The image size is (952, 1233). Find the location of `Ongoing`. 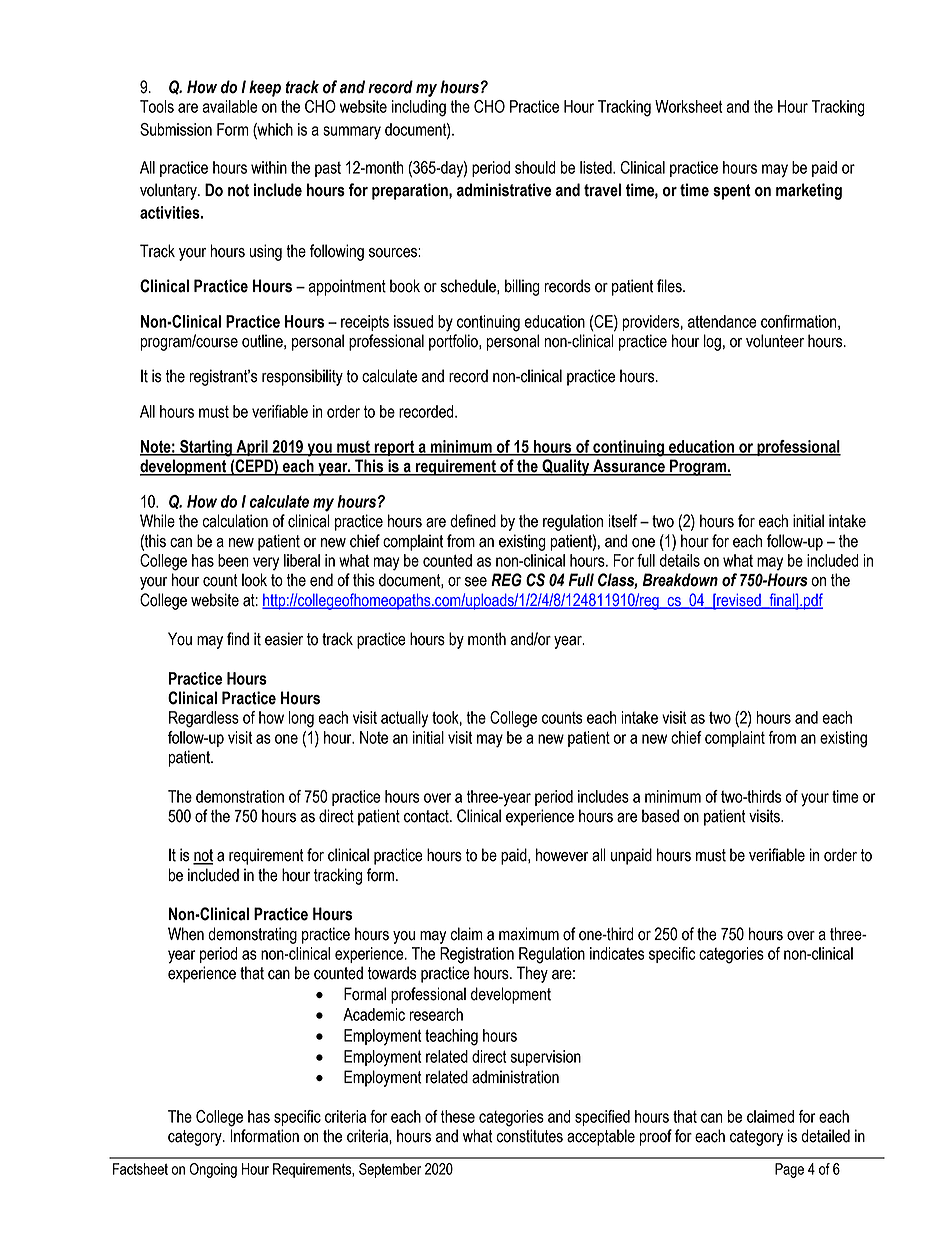

Ongoing is located at coordinates (213, 1170).
